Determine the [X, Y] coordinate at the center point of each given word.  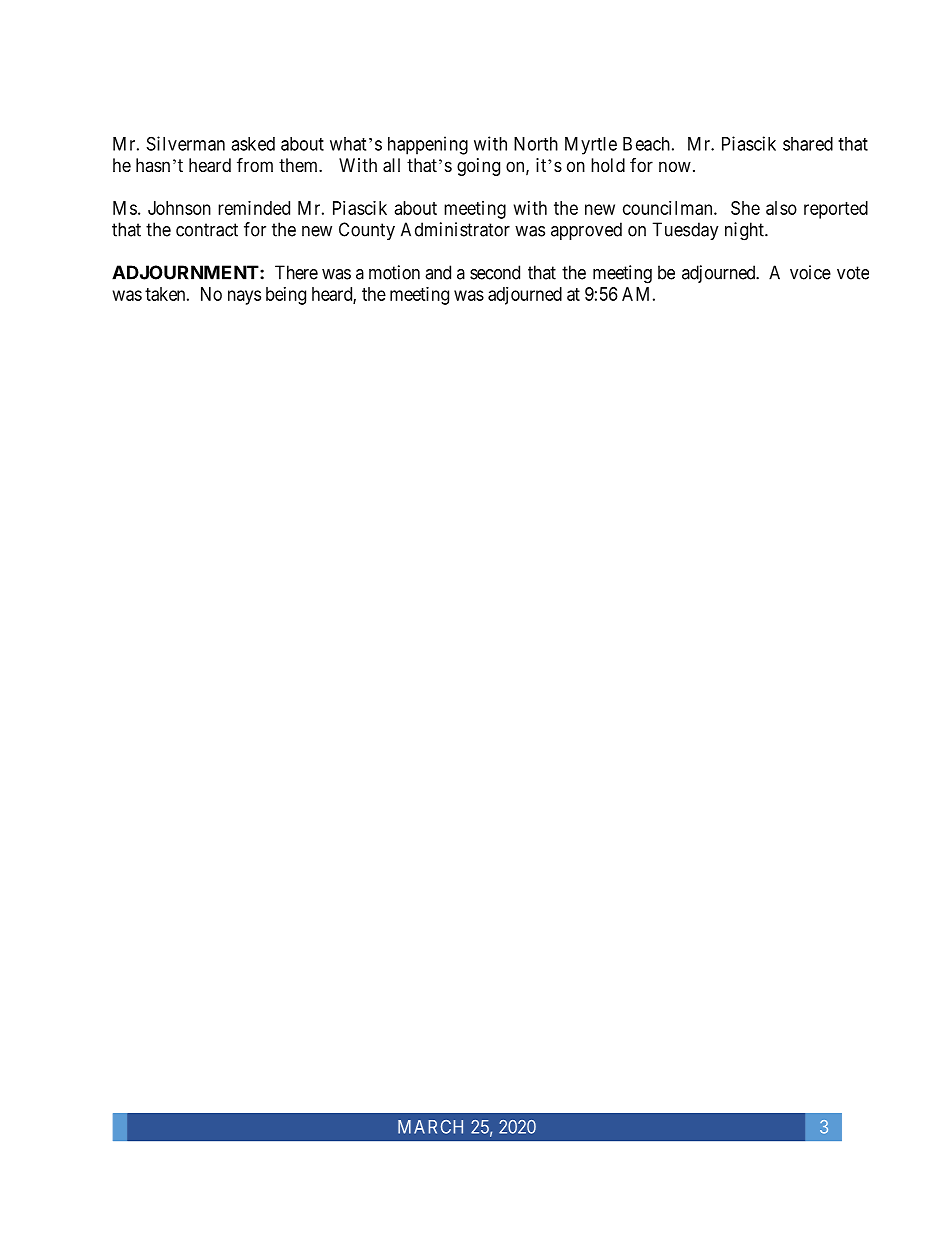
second [495, 272]
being [286, 296]
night [745, 231]
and [438, 272]
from [255, 164]
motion [394, 272]
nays [244, 297]
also [781, 208]
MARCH [430, 1127]
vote [853, 273]
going [478, 167]
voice [810, 272]
